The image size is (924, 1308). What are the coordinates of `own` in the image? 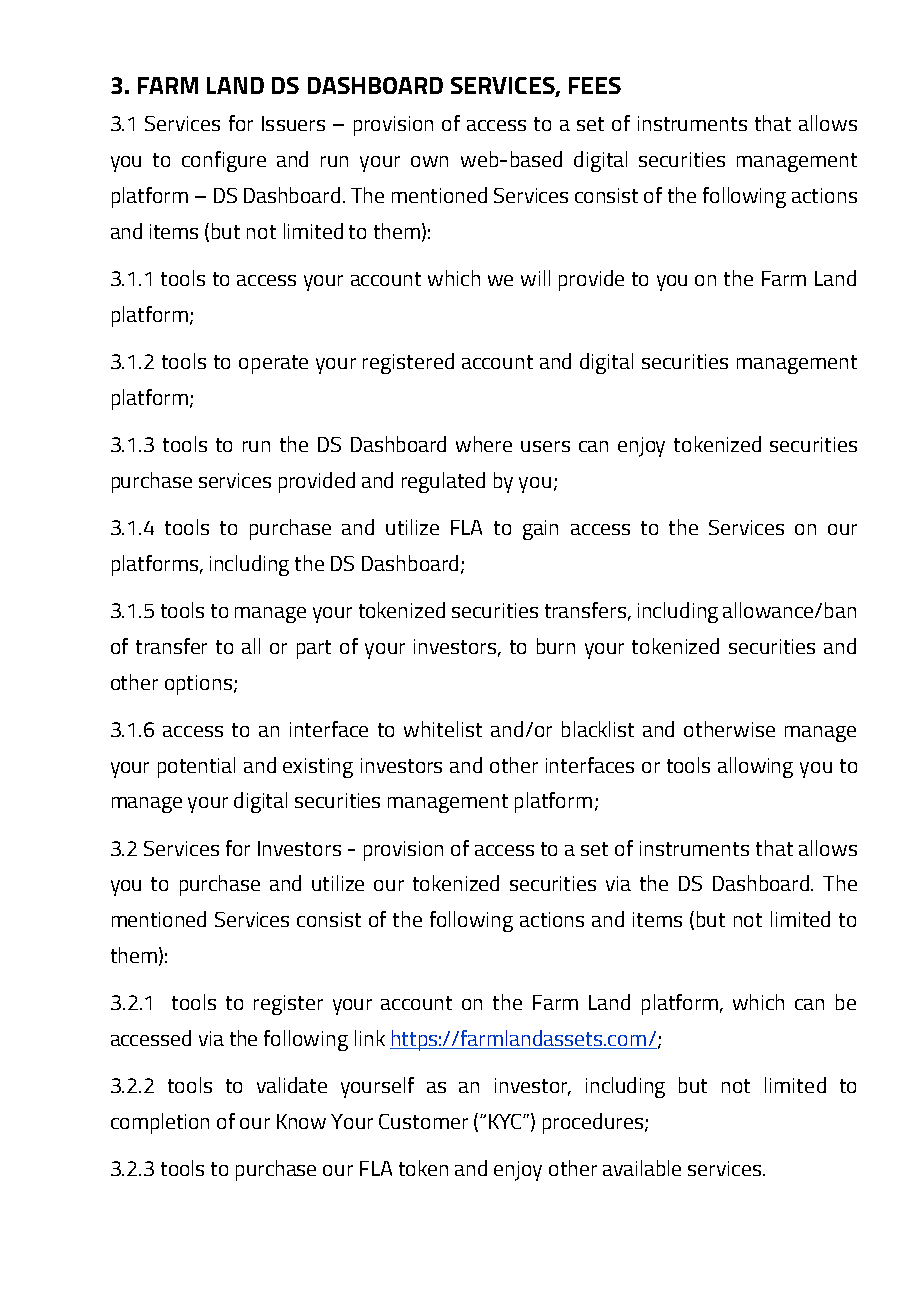 It's located at (429, 161).
